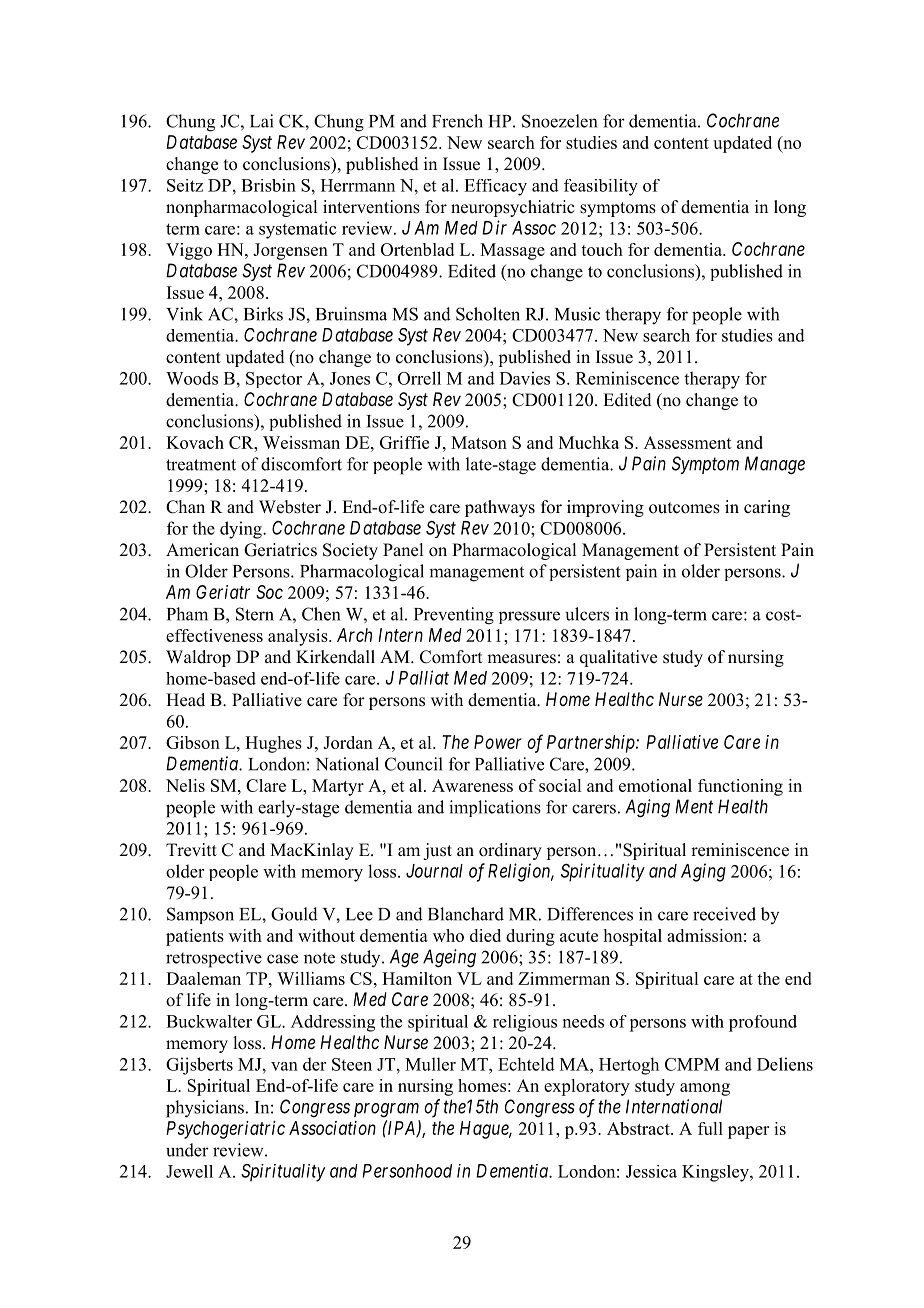  What do you see at coordinates (601, 187) in the screenshot?
I see `feasibility` at bounding box center [601, 187].
